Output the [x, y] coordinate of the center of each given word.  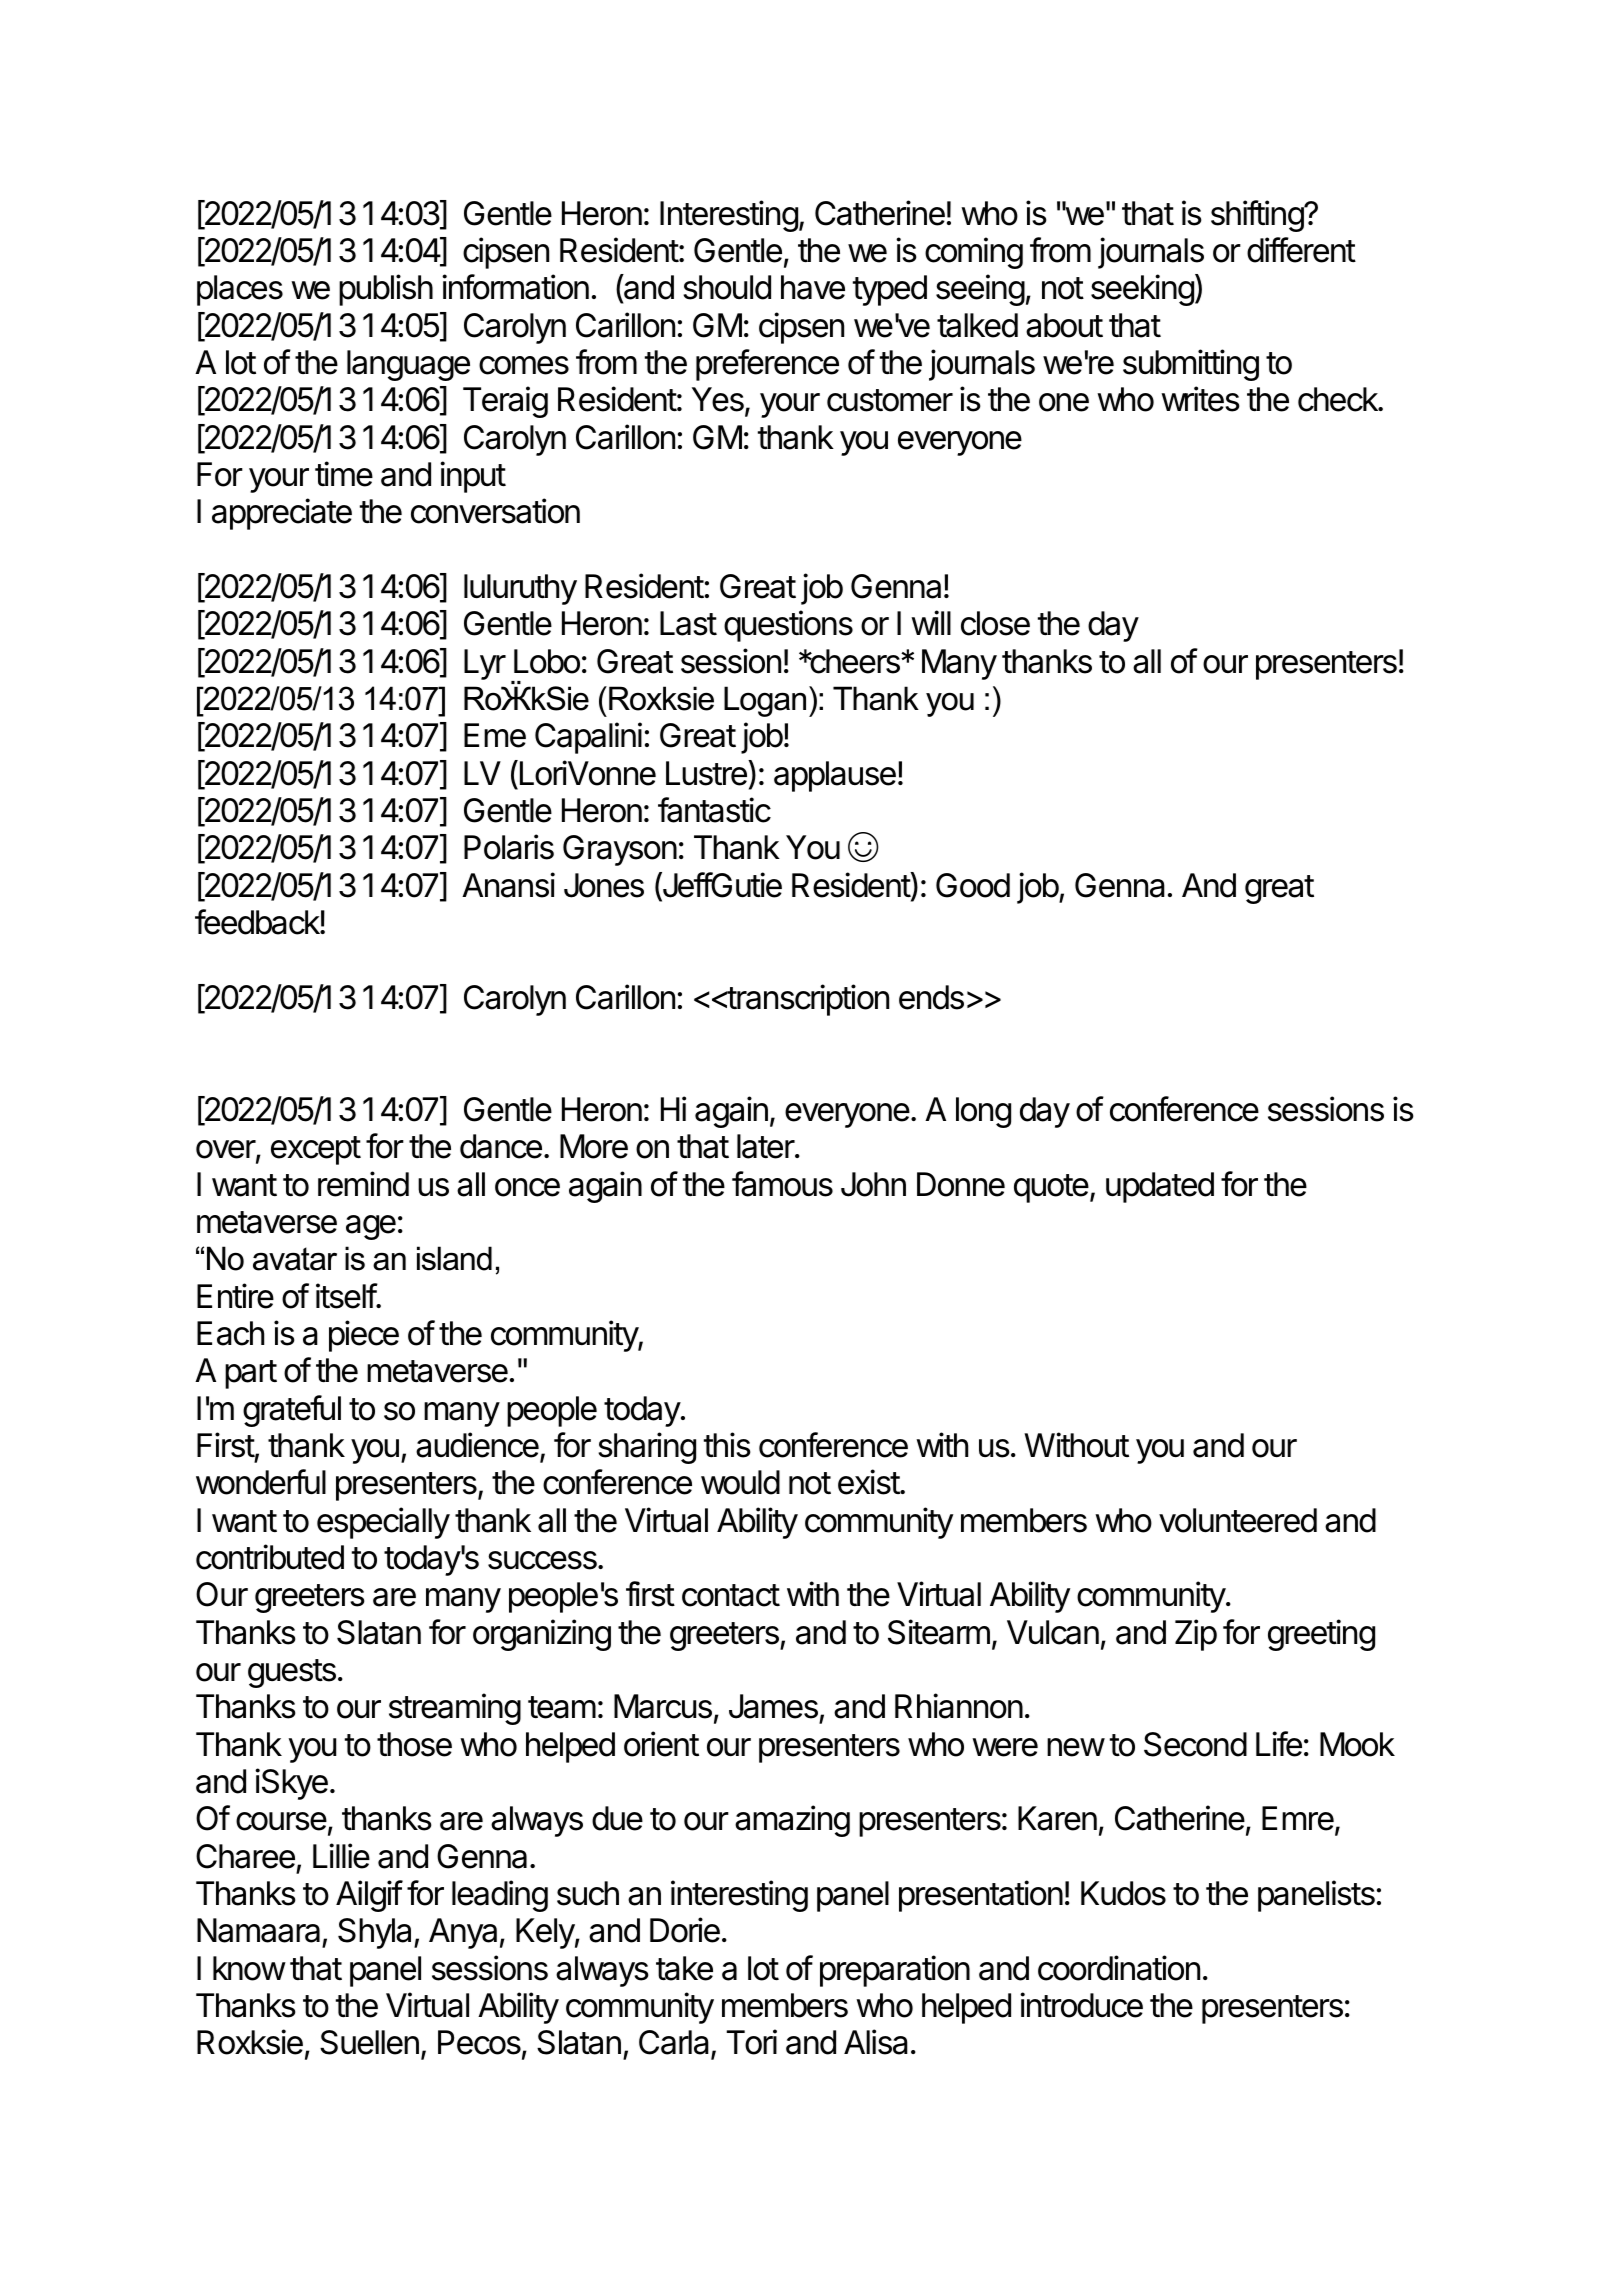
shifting [1258, 216]
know [249, 1968]
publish [386, 290]
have [813, 287]
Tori [751, 2042]
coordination [1119, 1968]
